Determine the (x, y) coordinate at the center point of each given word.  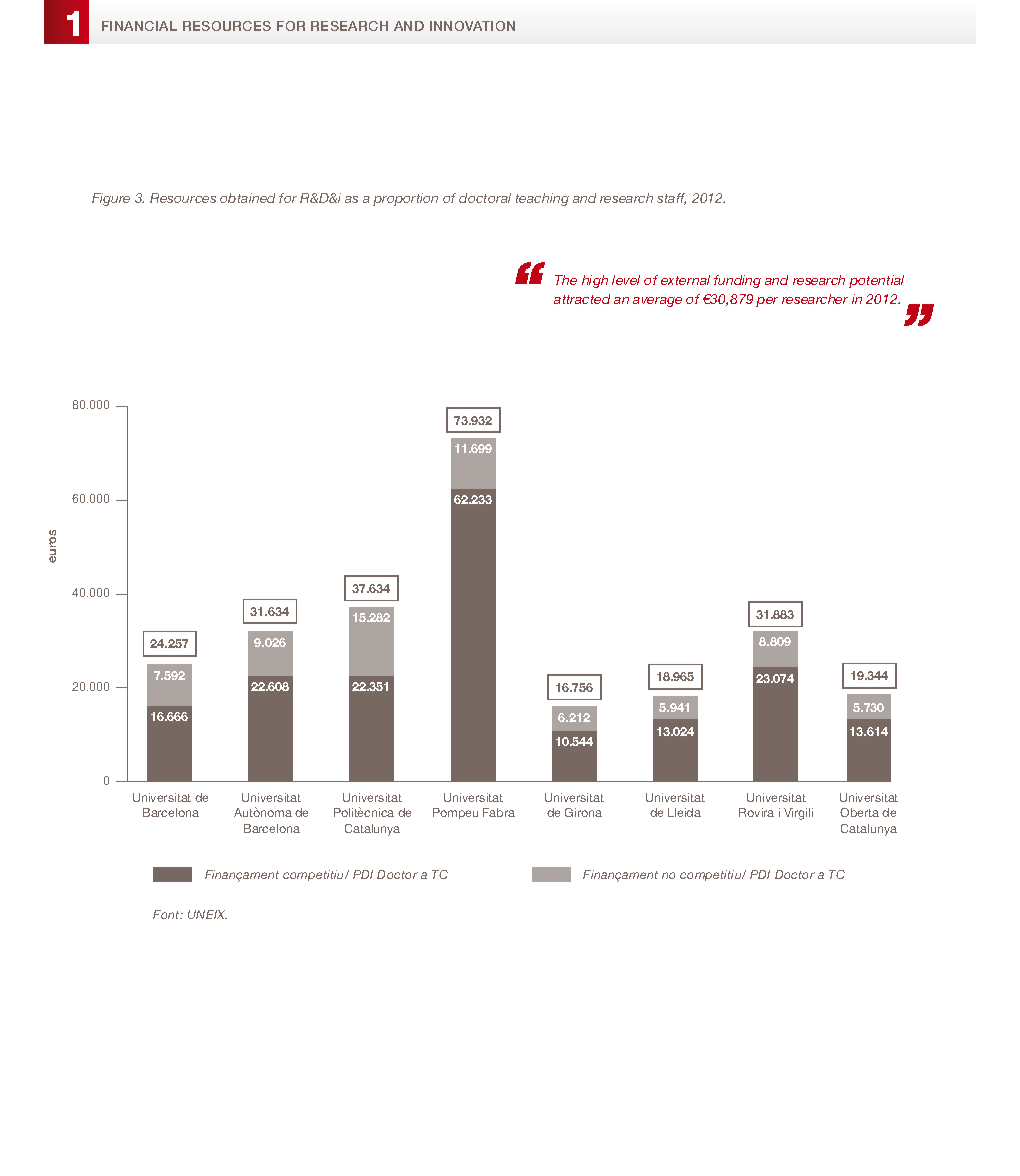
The (566, 280)
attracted (582, 299)
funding (737, 281)
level (626, 280)
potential (876, 281)
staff (671, 199)
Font (167, 914)
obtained (247, 198)
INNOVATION (472, 26)
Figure (111, 199)
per (767, 302)
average (657, 302)
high (595, 281)
